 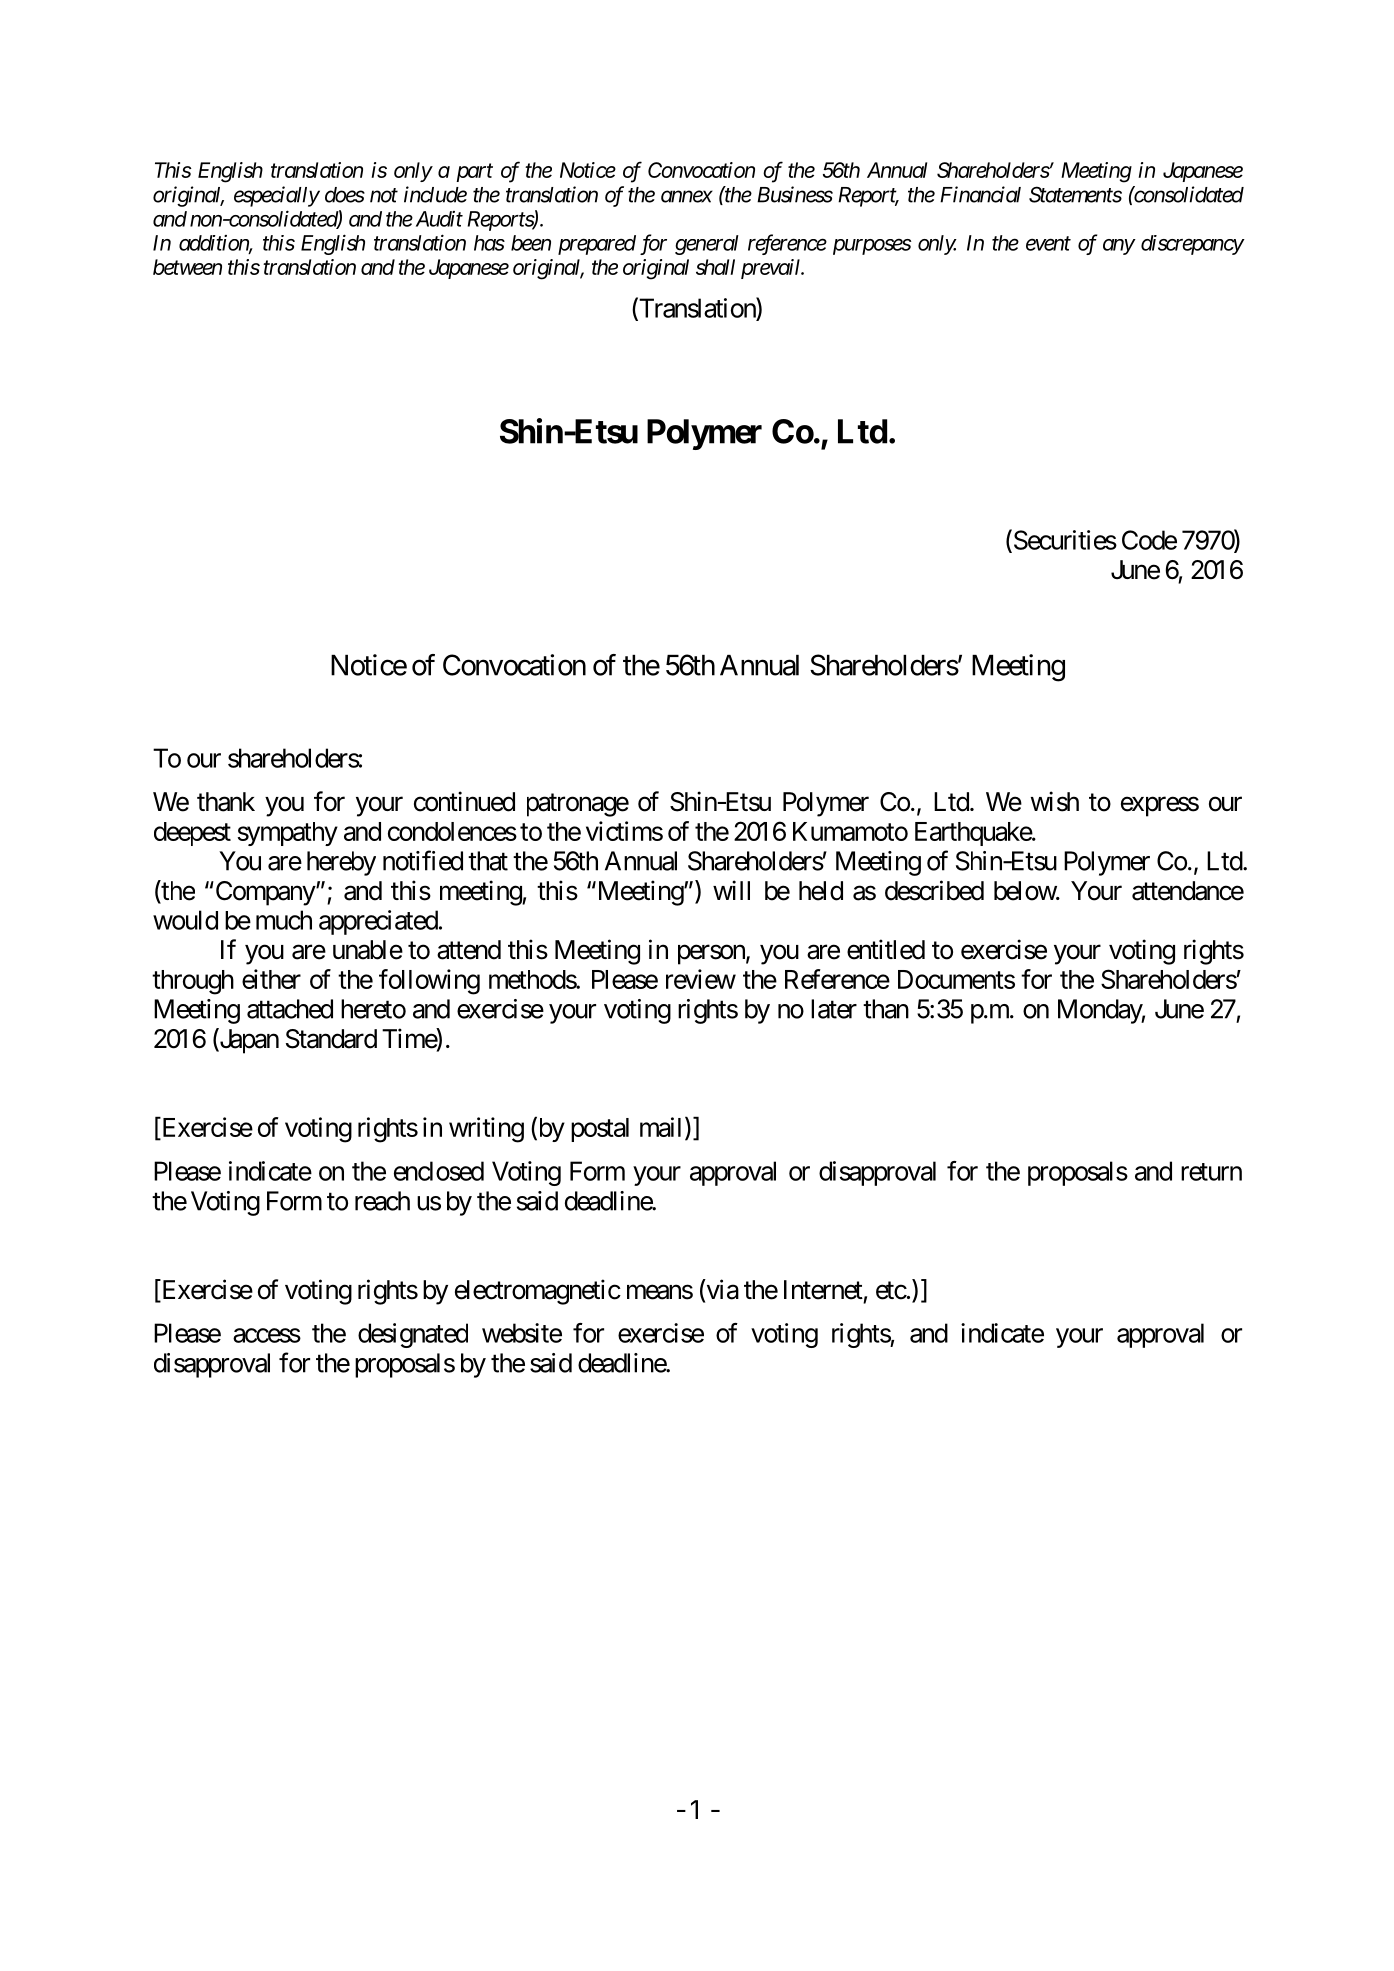 What do you see at coordinates (413, 1335) in the screenshot?
I see `designated` at bounding box center [413, 1335].
